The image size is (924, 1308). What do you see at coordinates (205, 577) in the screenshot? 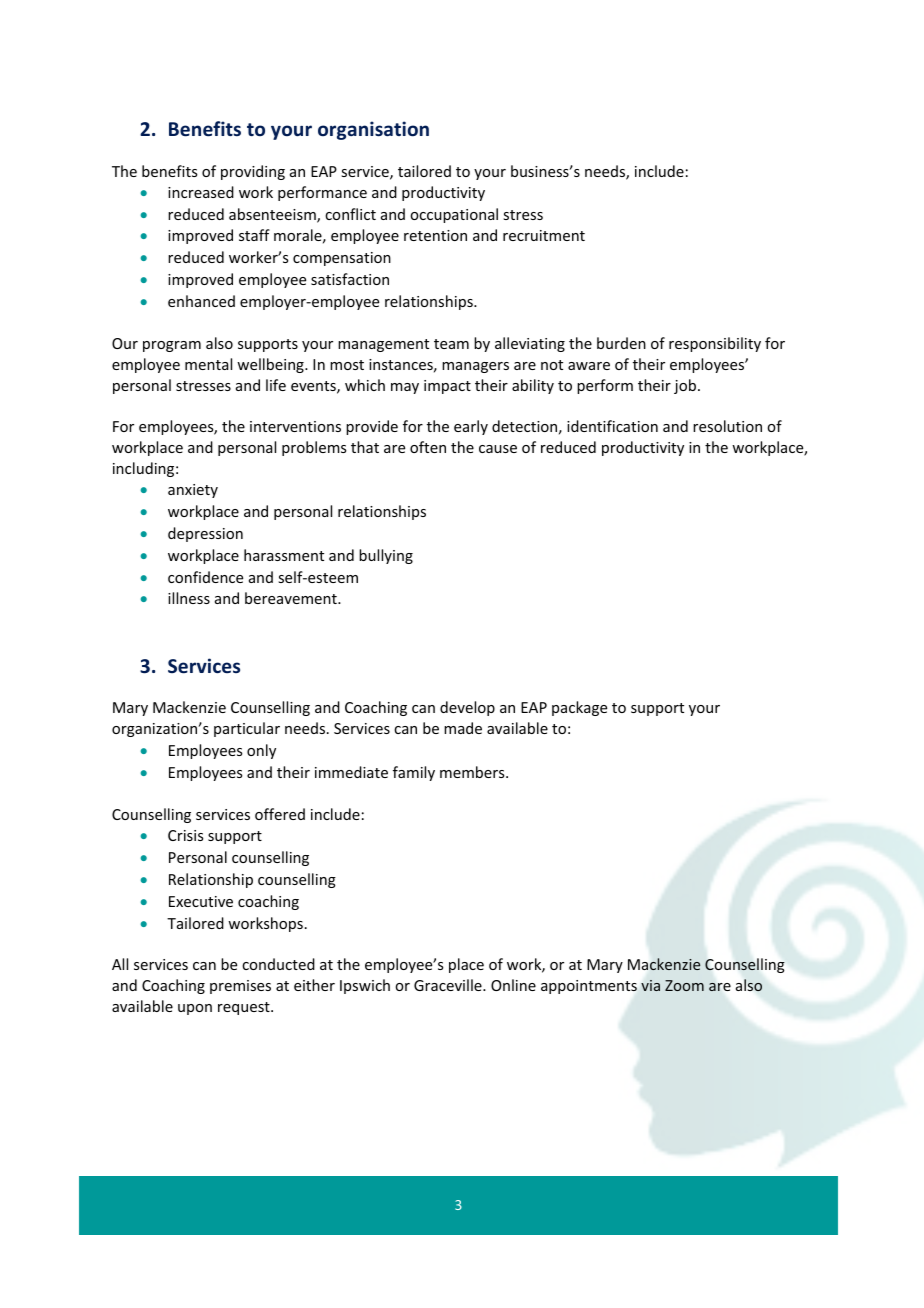
I see `confidence` at bounding box center [205, 577].
